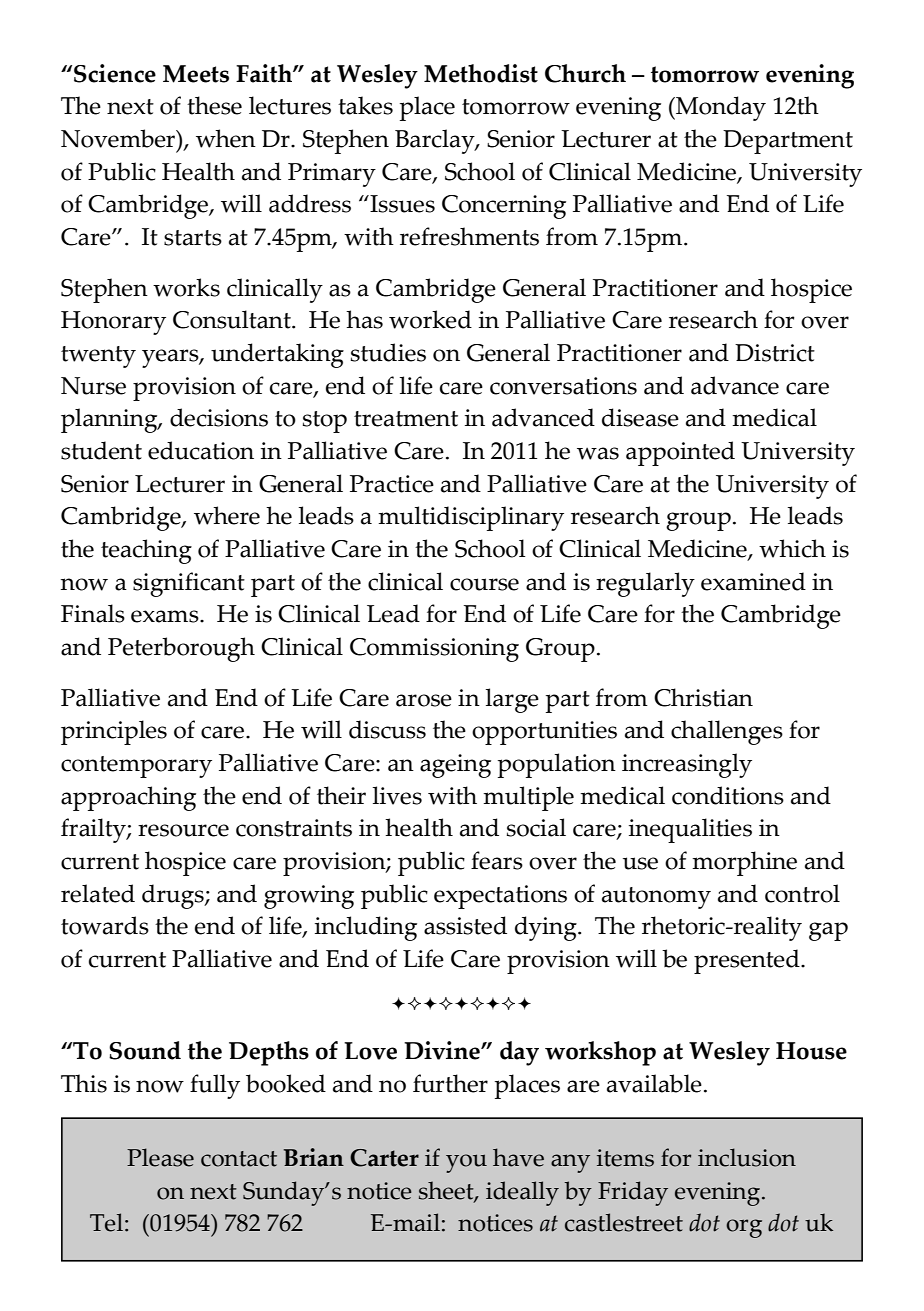 The height and width of the page is (1311, 924). What do you see at coordinates (214, 105) in the page?
I see `these` at bounding box center [214, 105].
